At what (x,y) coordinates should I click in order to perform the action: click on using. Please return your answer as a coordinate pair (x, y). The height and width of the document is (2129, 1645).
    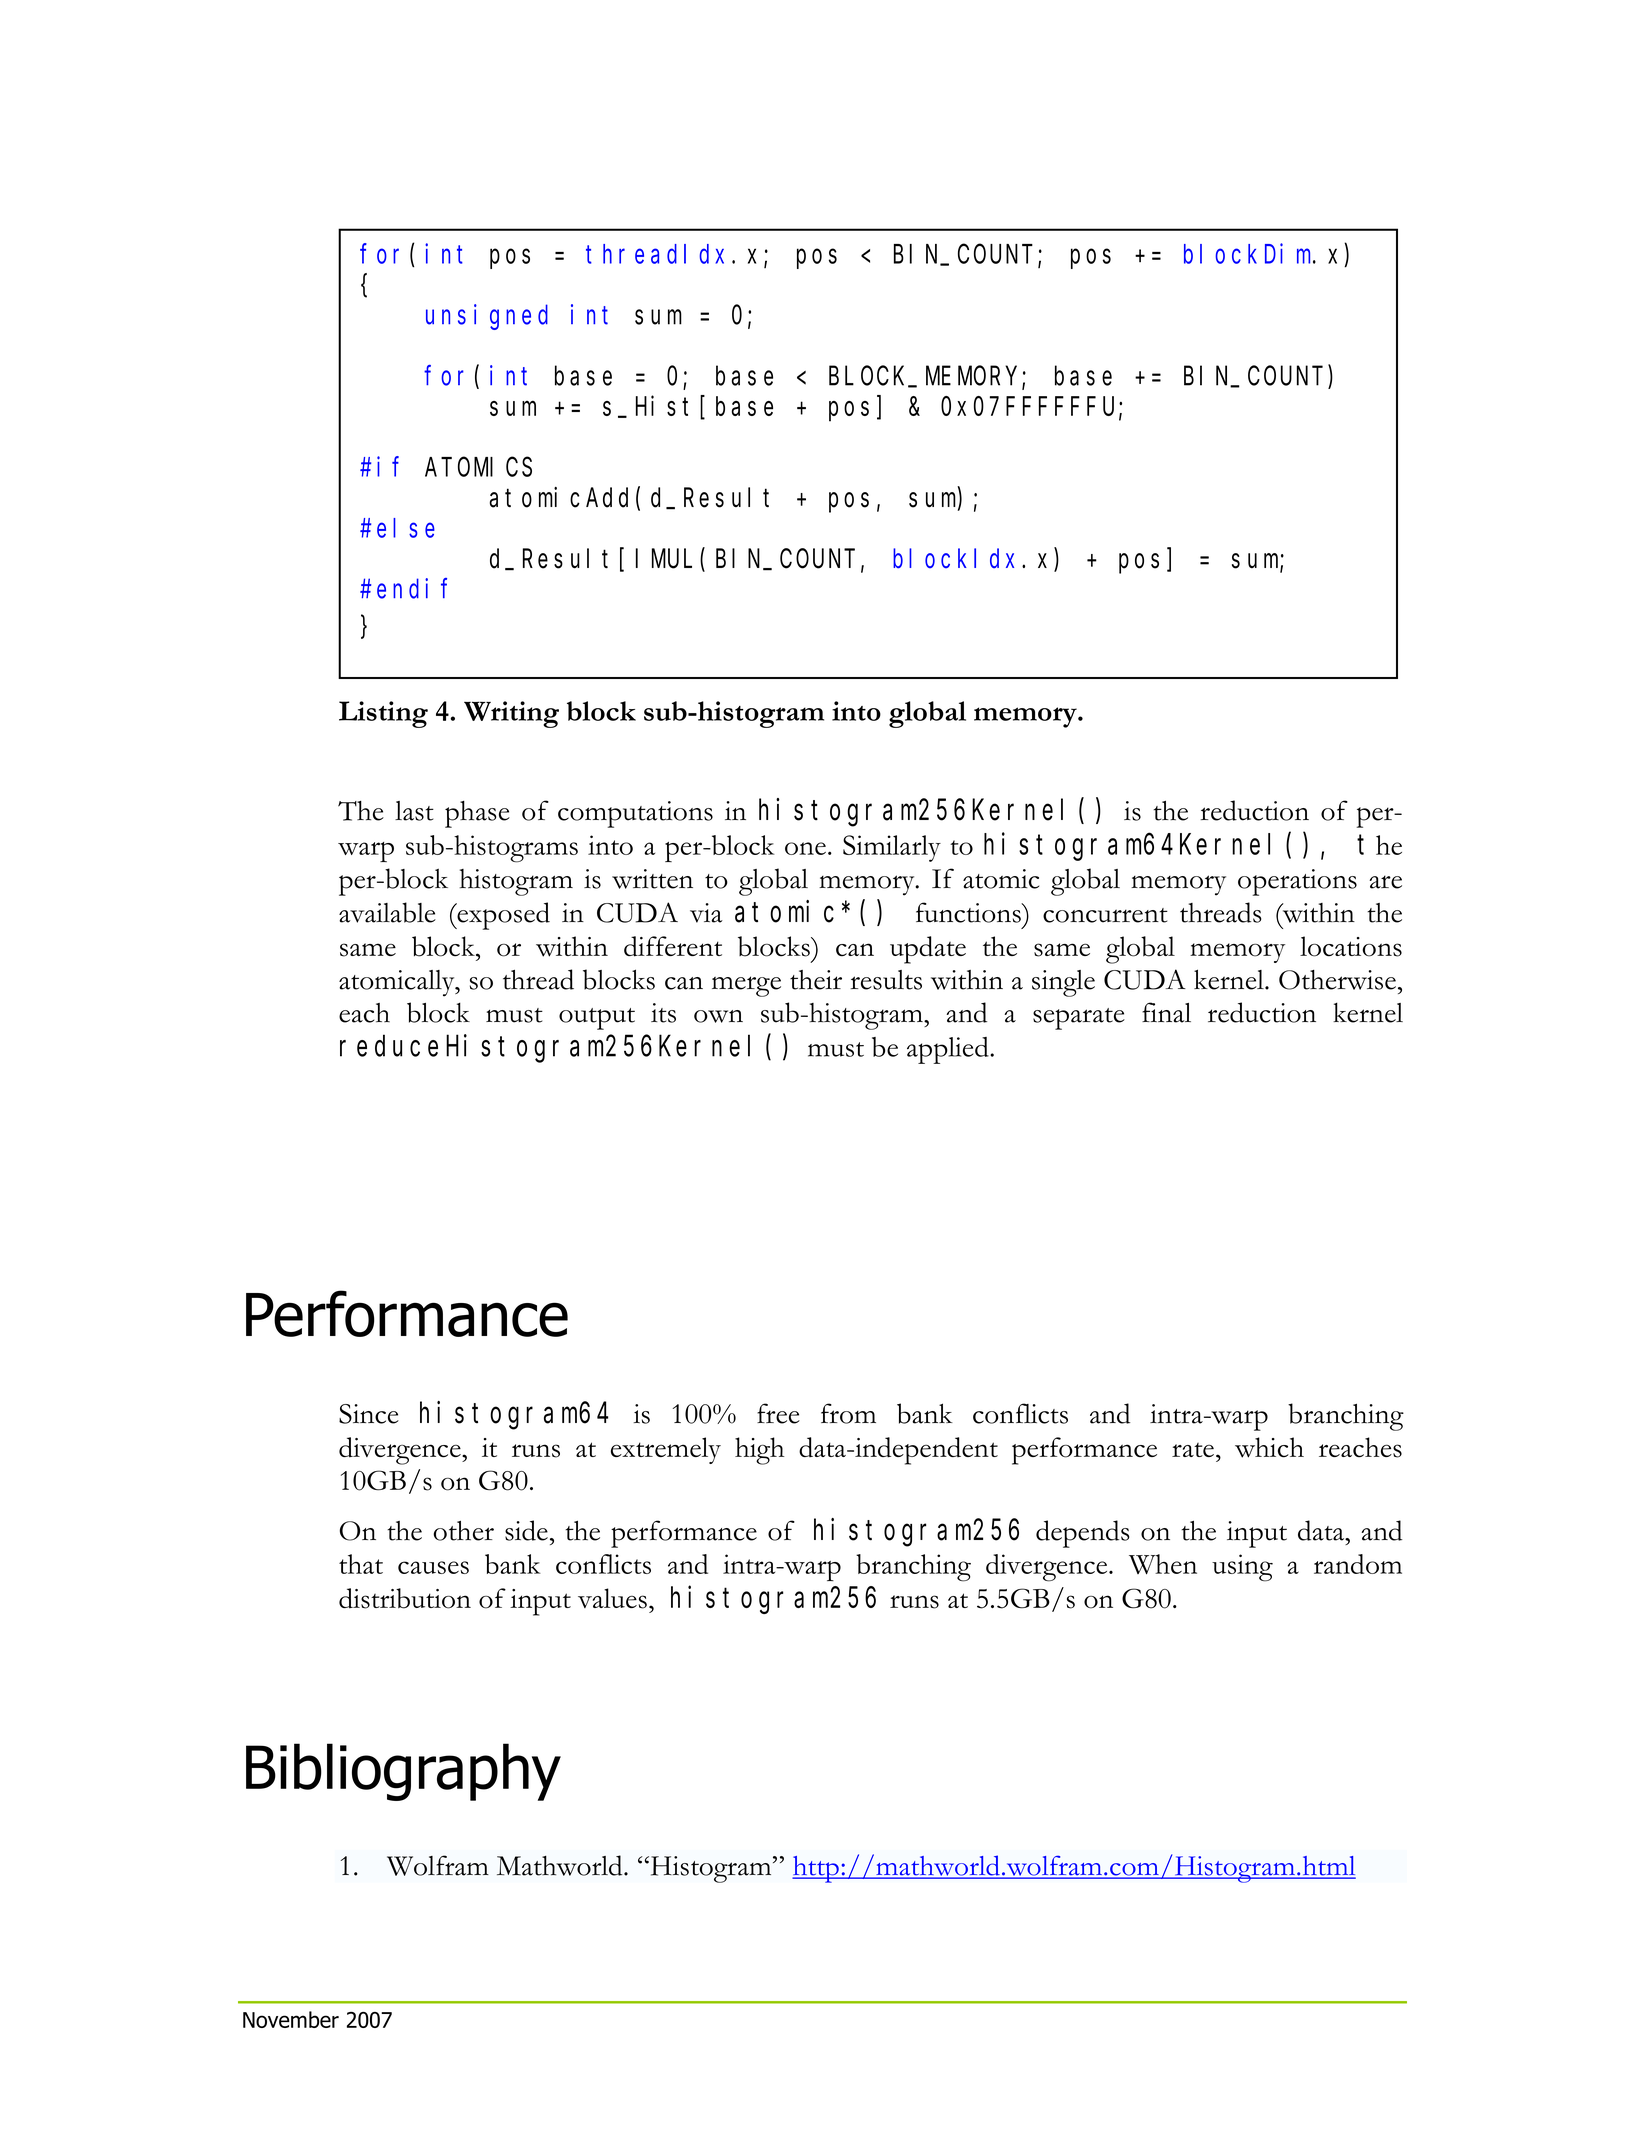
    Looking at the image, I should click on (1242, 1568).
